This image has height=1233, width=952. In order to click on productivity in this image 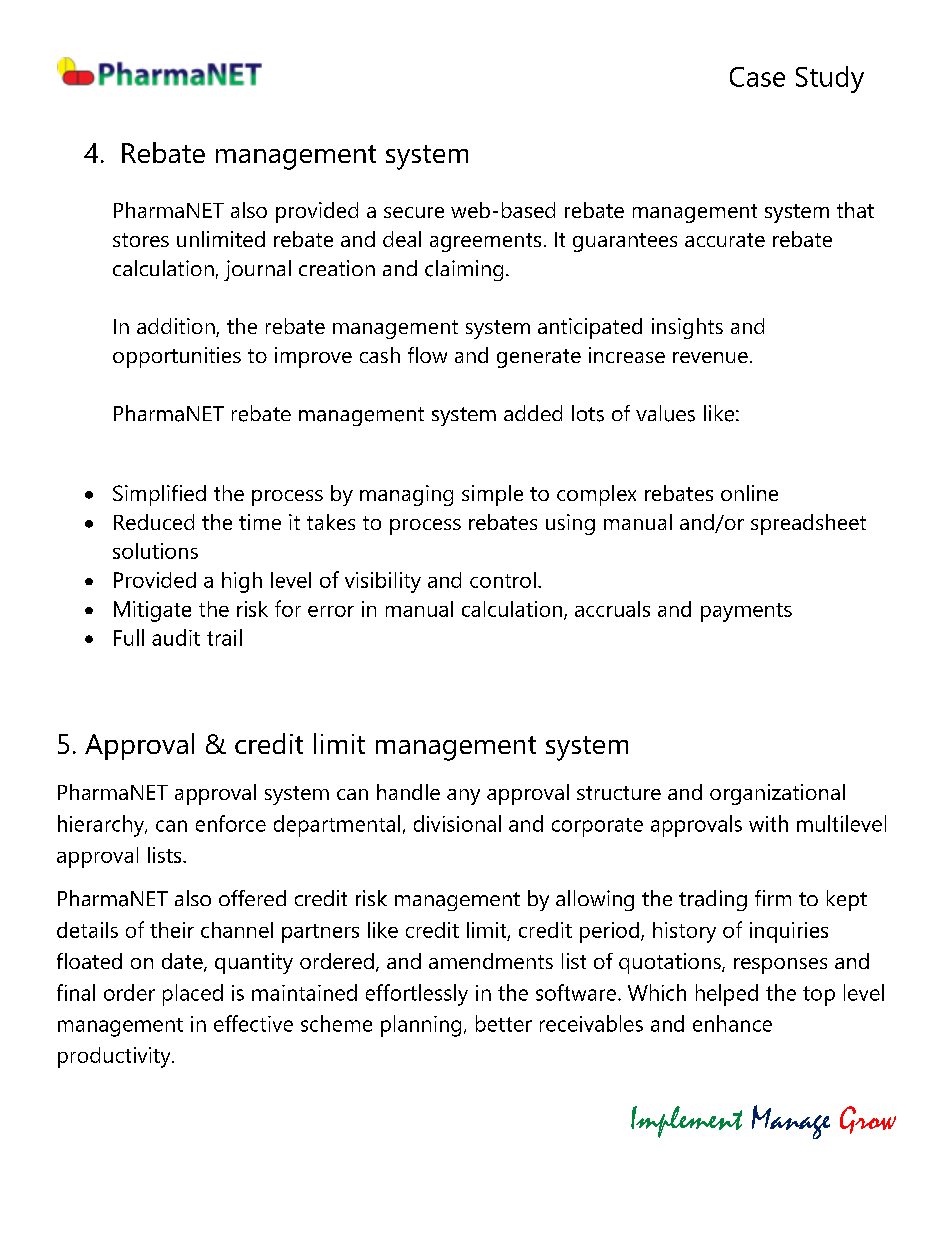, I will do `click(115, 1057)`.
